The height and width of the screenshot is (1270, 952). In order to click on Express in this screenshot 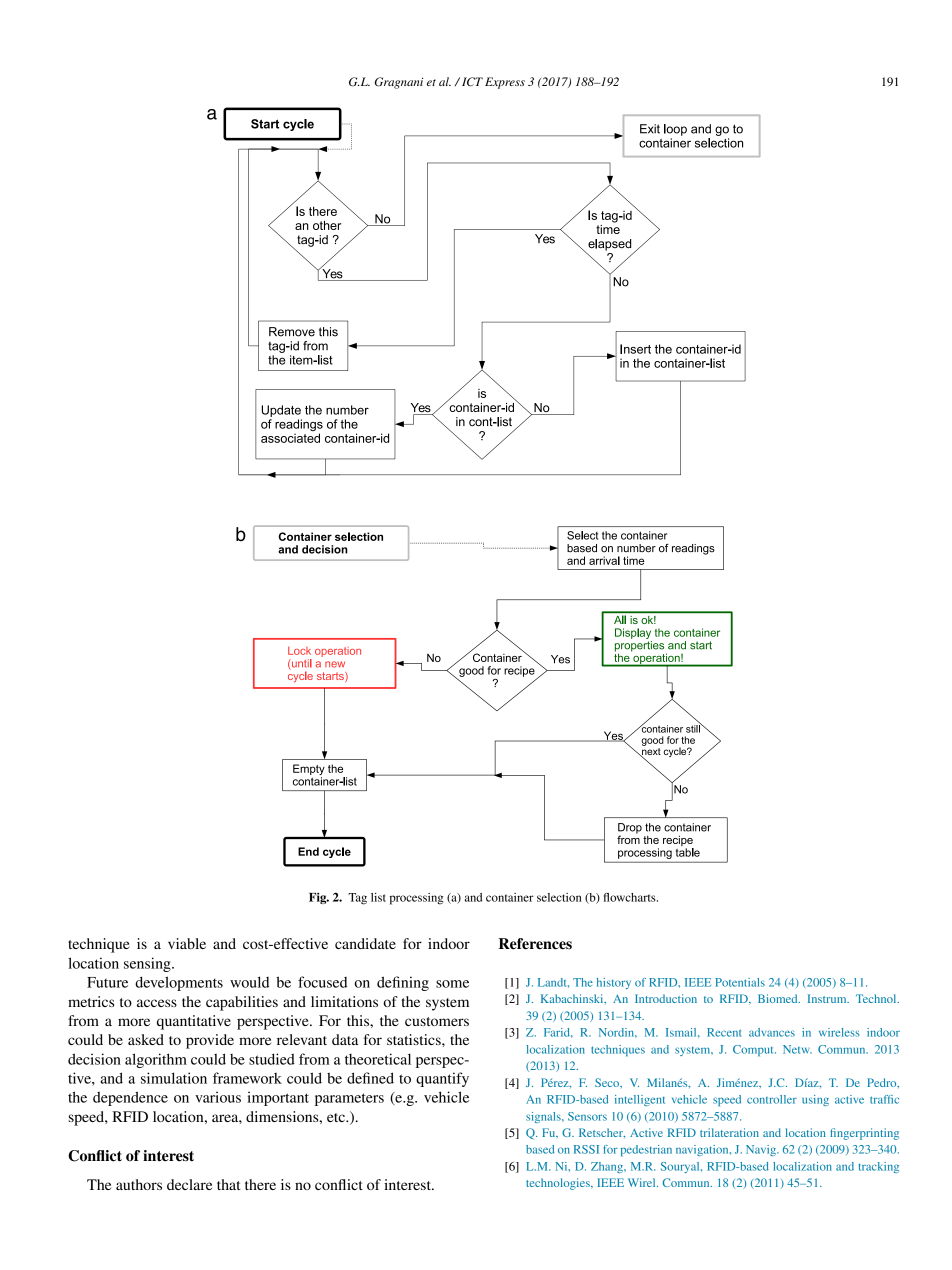, I will do `click(505, 83)`.
